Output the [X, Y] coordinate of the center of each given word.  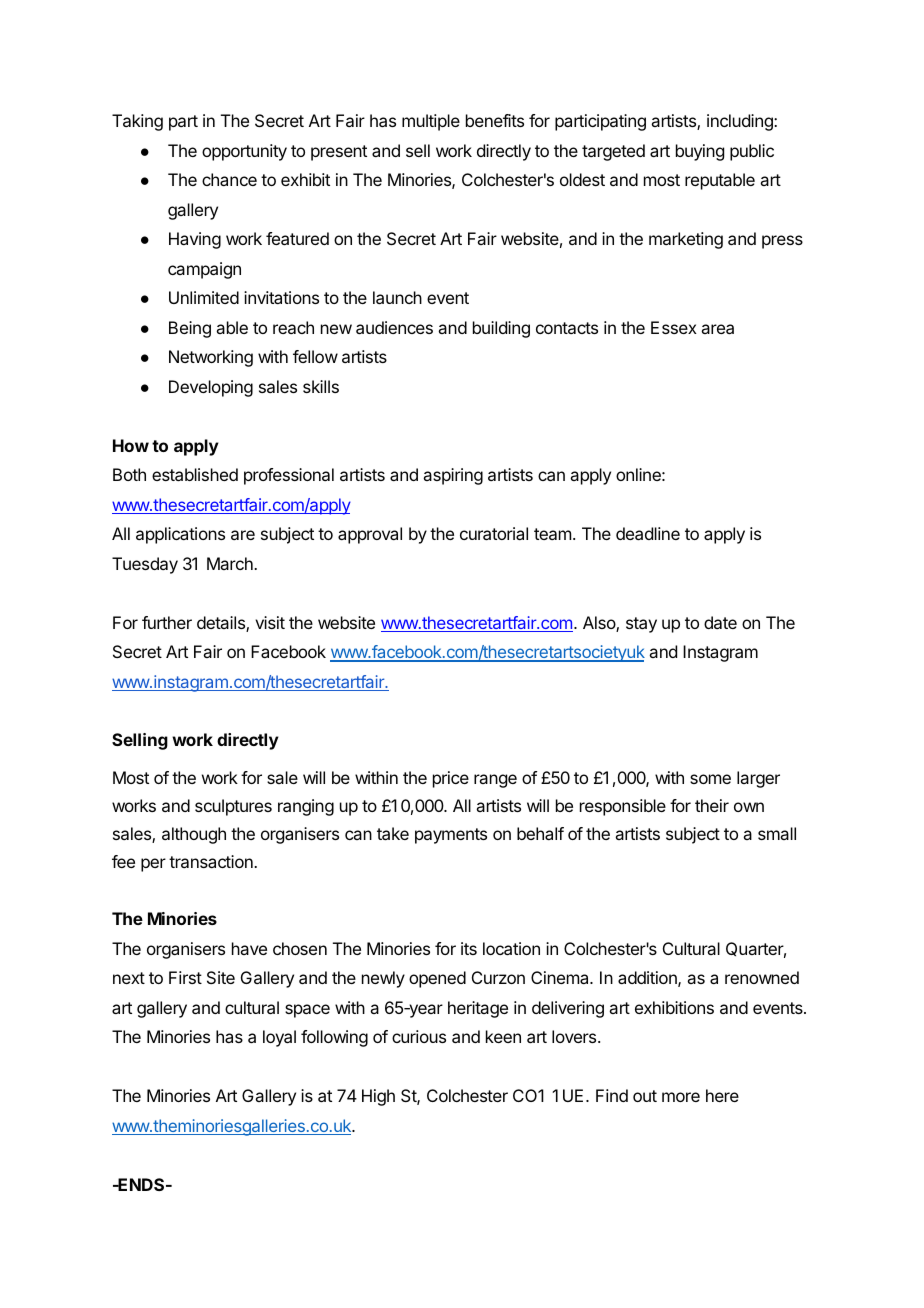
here [722, 1095]
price [451, 779]
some [710, 779]
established [195, 474]
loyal [279, 1038]
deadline [648, 533]
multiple [431, 122]
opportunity [244, 152]
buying [700, 152]
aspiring [453, 476]
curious [419, 1036]
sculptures [233, 807]
